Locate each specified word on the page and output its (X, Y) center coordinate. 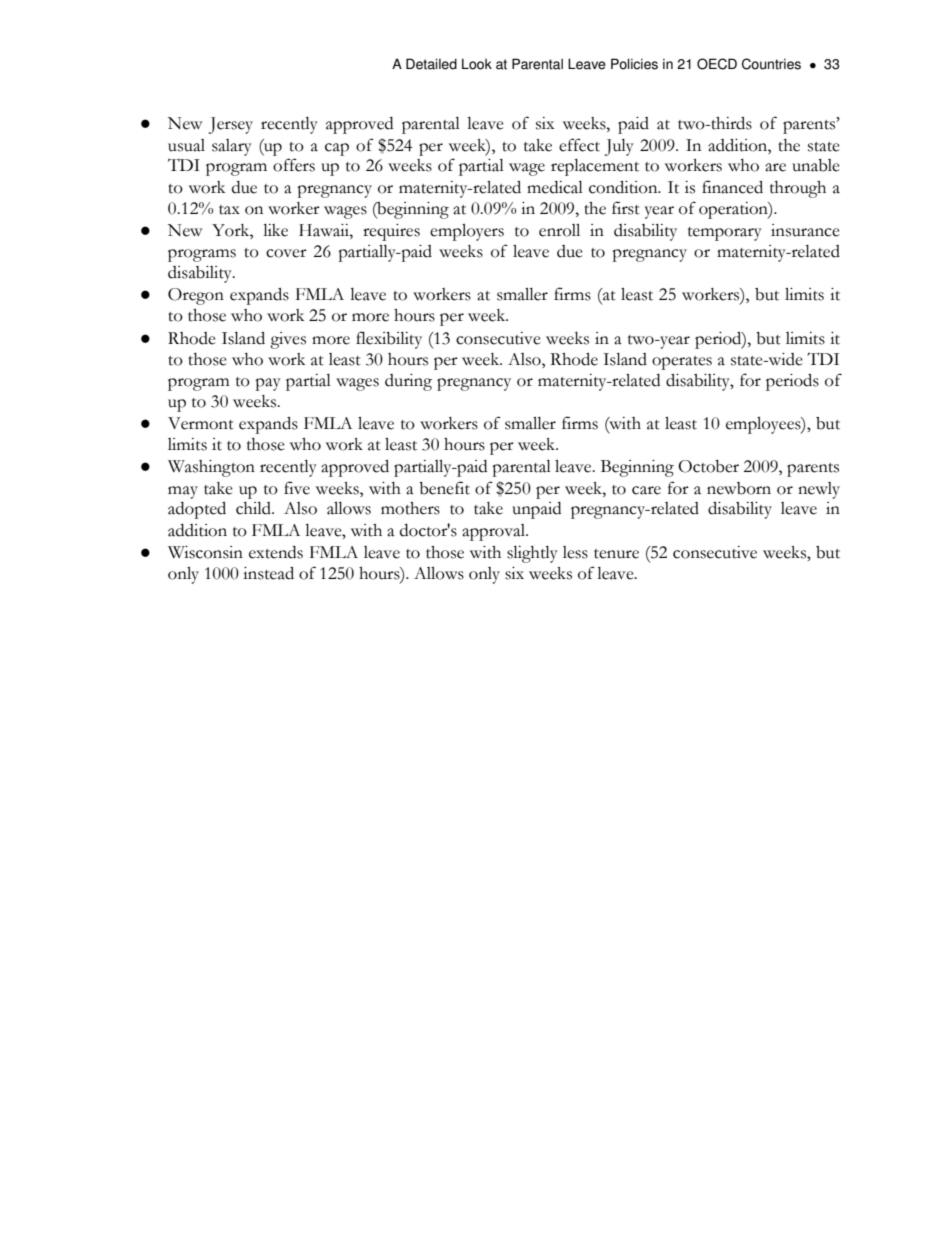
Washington (211, 468)
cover (286, 253)
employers (467, 232)
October (708, 466)
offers (294, 165)
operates (682, 363)
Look (477, 64)
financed (732, 187)
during (408, 382)
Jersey (231, 125)
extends (276, 552)
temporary (725, 234)
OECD (717, 64)
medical (555, 187)
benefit (444, 488)
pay (268, 384)
